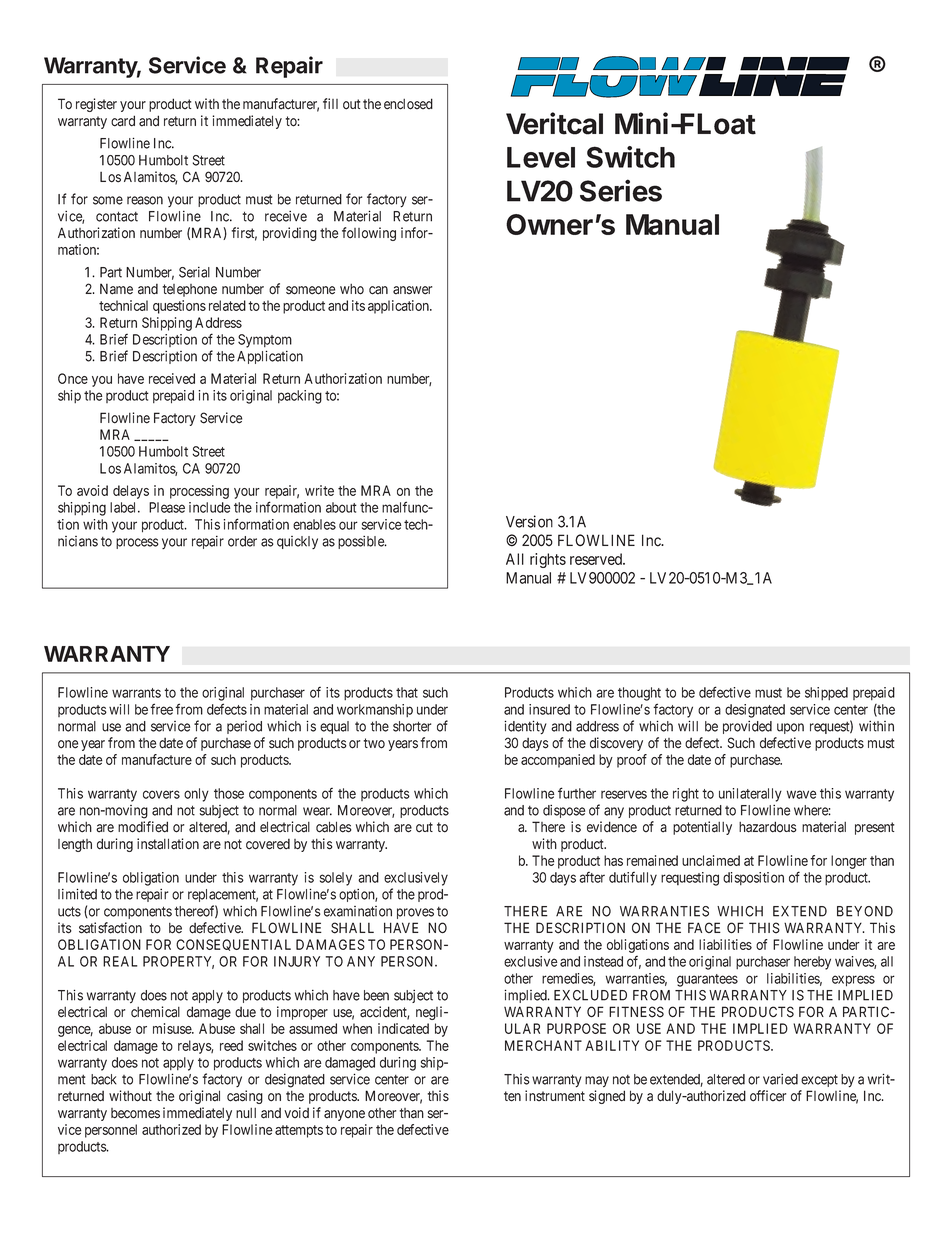 This screenshot has height=1233, width=952. What do you see at coordinates (558, 761) in the screenshot?
I see `accompanied` at bounding box center [558, 761].
